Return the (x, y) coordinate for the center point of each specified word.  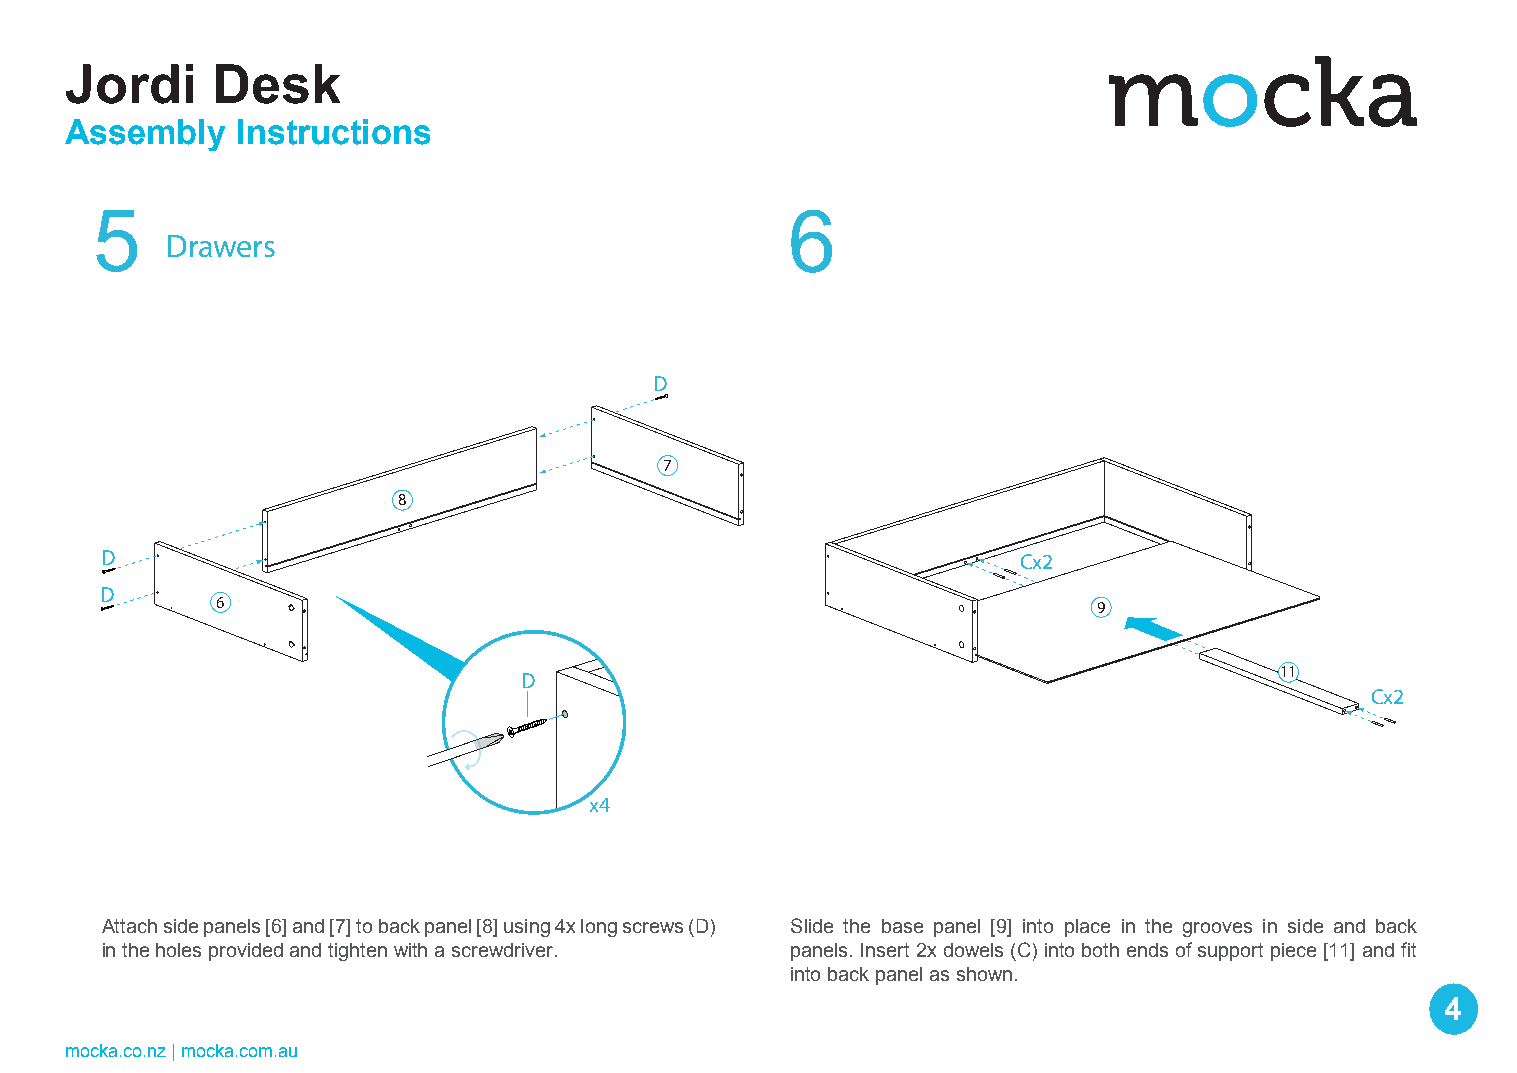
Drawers (221, 246)
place (1087, 928)
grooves (1217, 929)
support (1230, 952)
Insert (885, 950)
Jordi (129, 84)
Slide (812, 925)
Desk (278, 84)
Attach (129, 926)
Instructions (334, 132)
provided (246, 952)
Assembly (145, 135)
